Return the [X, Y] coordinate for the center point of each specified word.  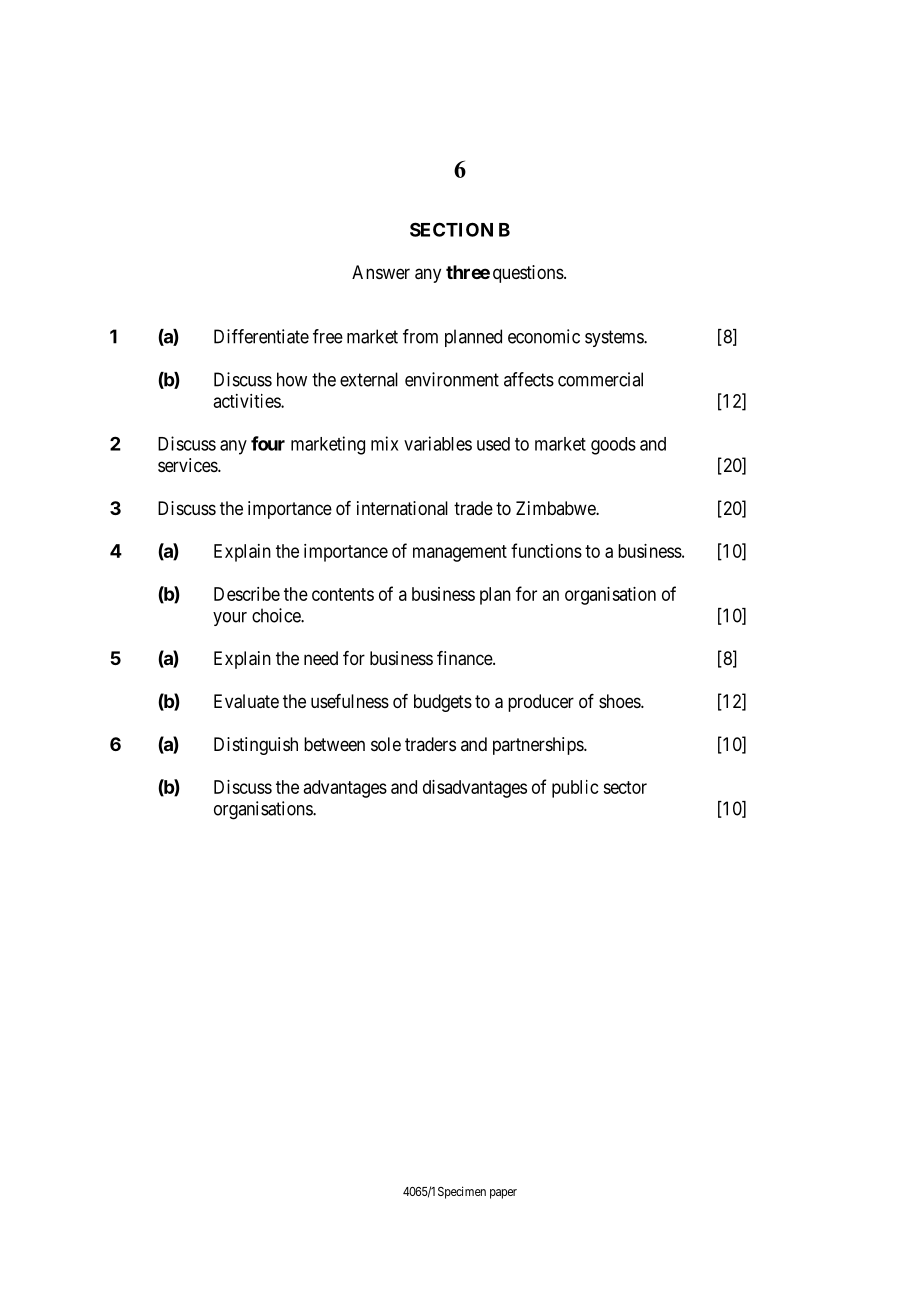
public [575, 789]
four [268, 443]
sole [386, 744]
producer [541, 703]
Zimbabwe [556, 508]
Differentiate [261, 336]
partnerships [539, 746]
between [334, 744]
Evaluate [246, 701]
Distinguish [256, 746]
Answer [381, 272]
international [402, 508]
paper [503, 1194]
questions [528, 274]
